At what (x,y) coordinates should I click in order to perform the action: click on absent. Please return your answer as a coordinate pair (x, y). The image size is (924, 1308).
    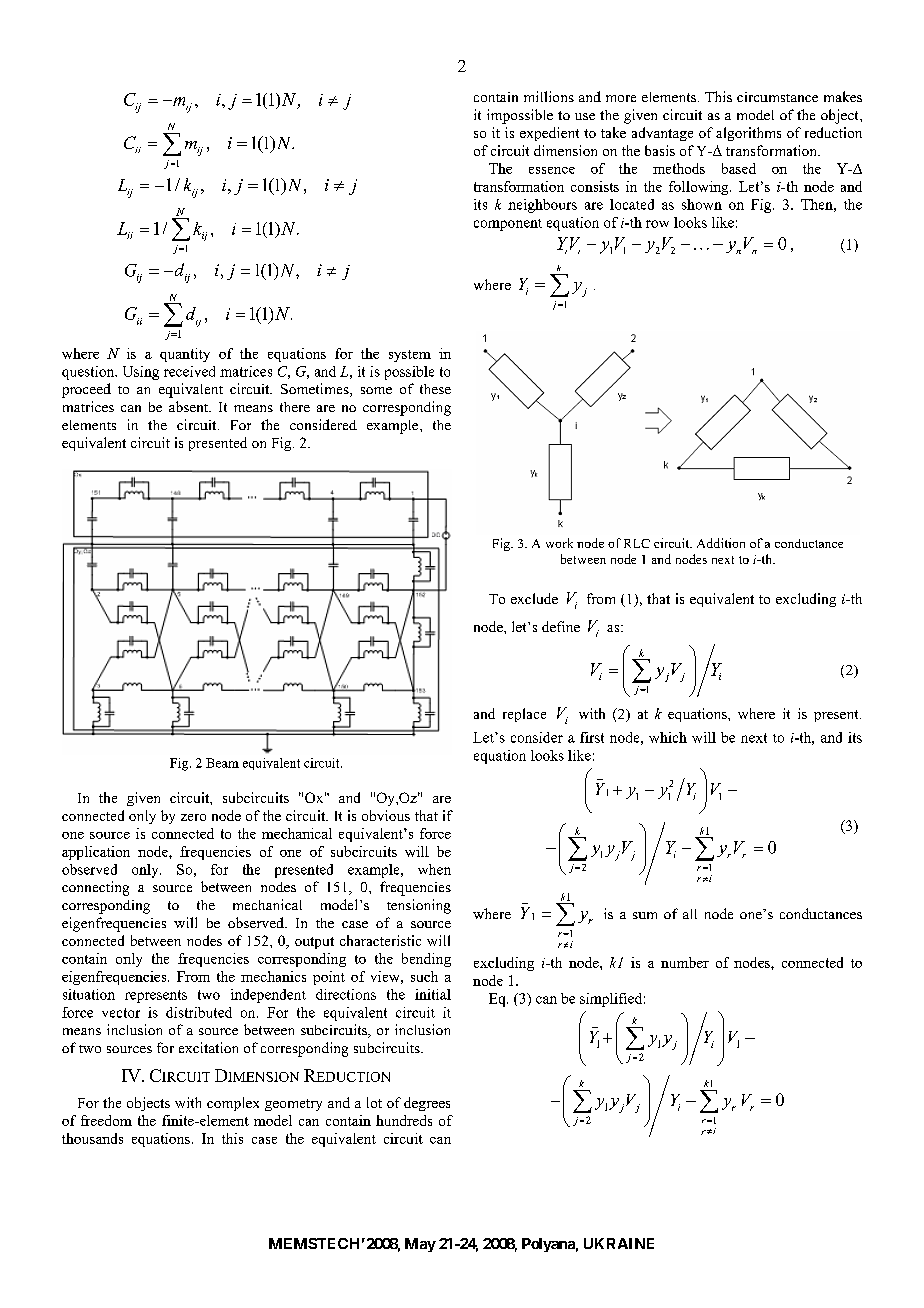
    Looking at the image, I should click on (190, 406).
